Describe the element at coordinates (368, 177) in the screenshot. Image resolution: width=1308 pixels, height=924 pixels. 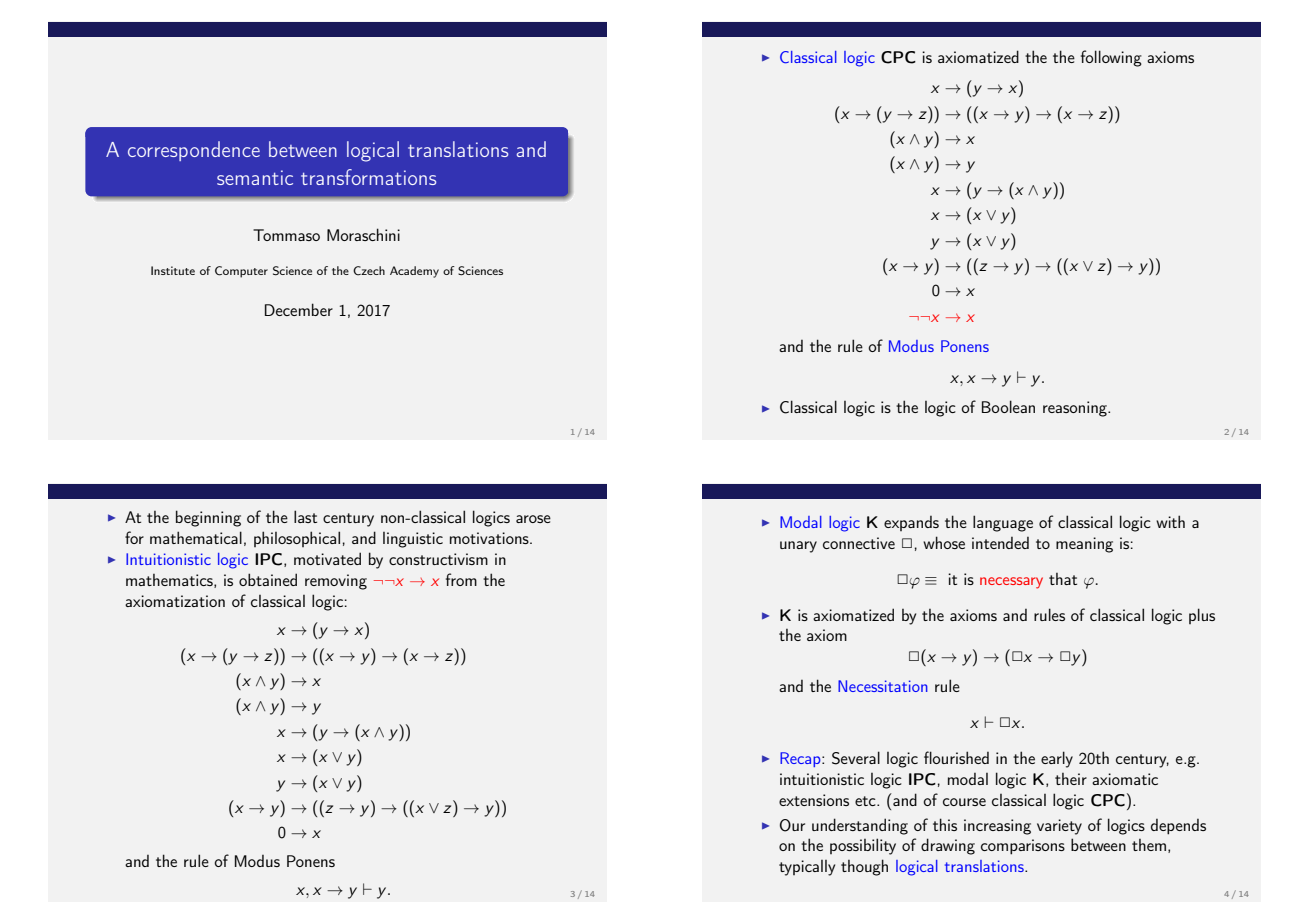
I see `transformations` at that location.
